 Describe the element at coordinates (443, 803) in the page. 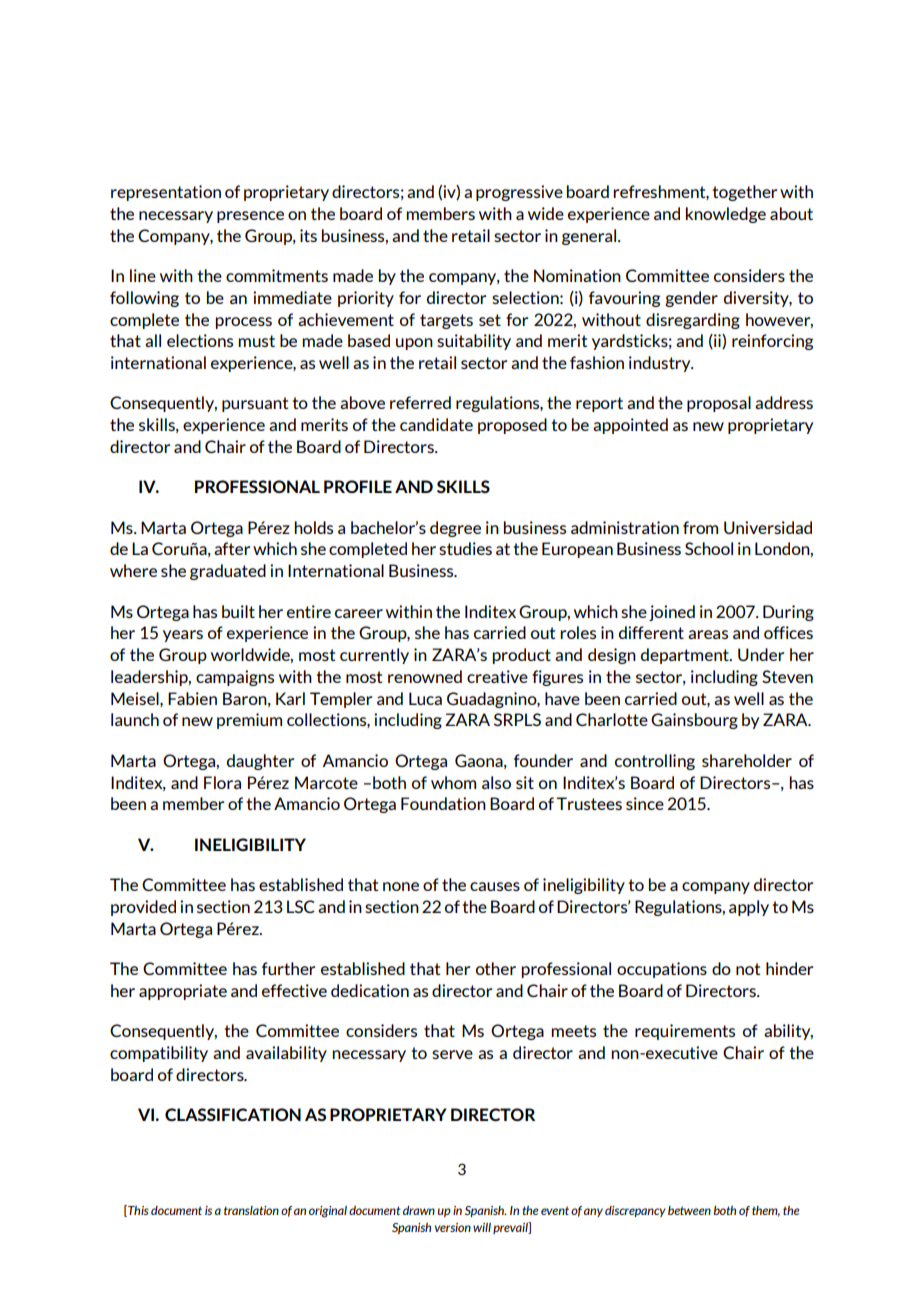

I see `Foundation` at that location.
